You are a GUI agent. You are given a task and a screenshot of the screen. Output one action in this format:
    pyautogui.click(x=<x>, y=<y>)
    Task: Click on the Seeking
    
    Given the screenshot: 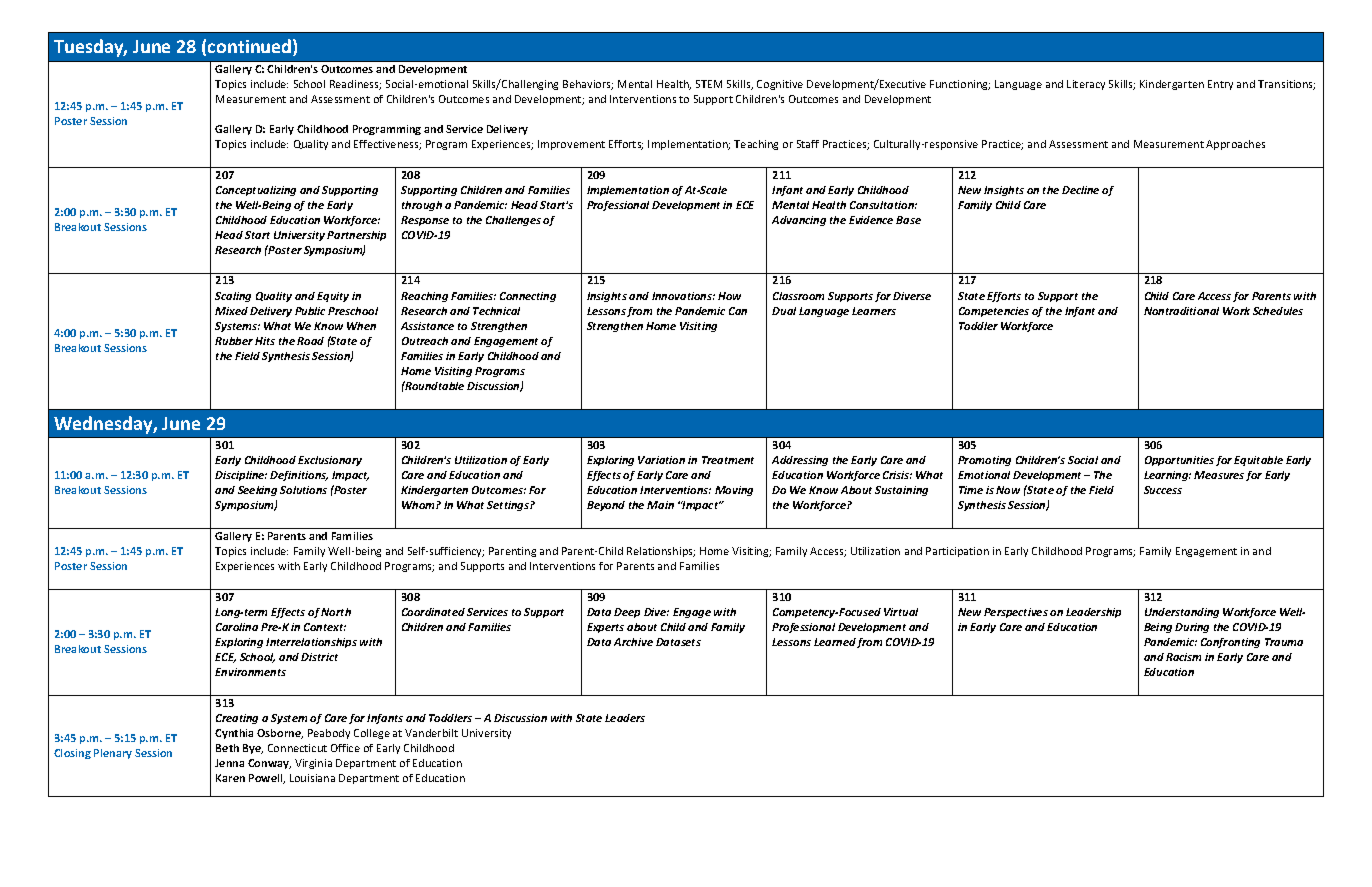 What is the action you would take?
    pyautogui.click(x=257, y=491)
